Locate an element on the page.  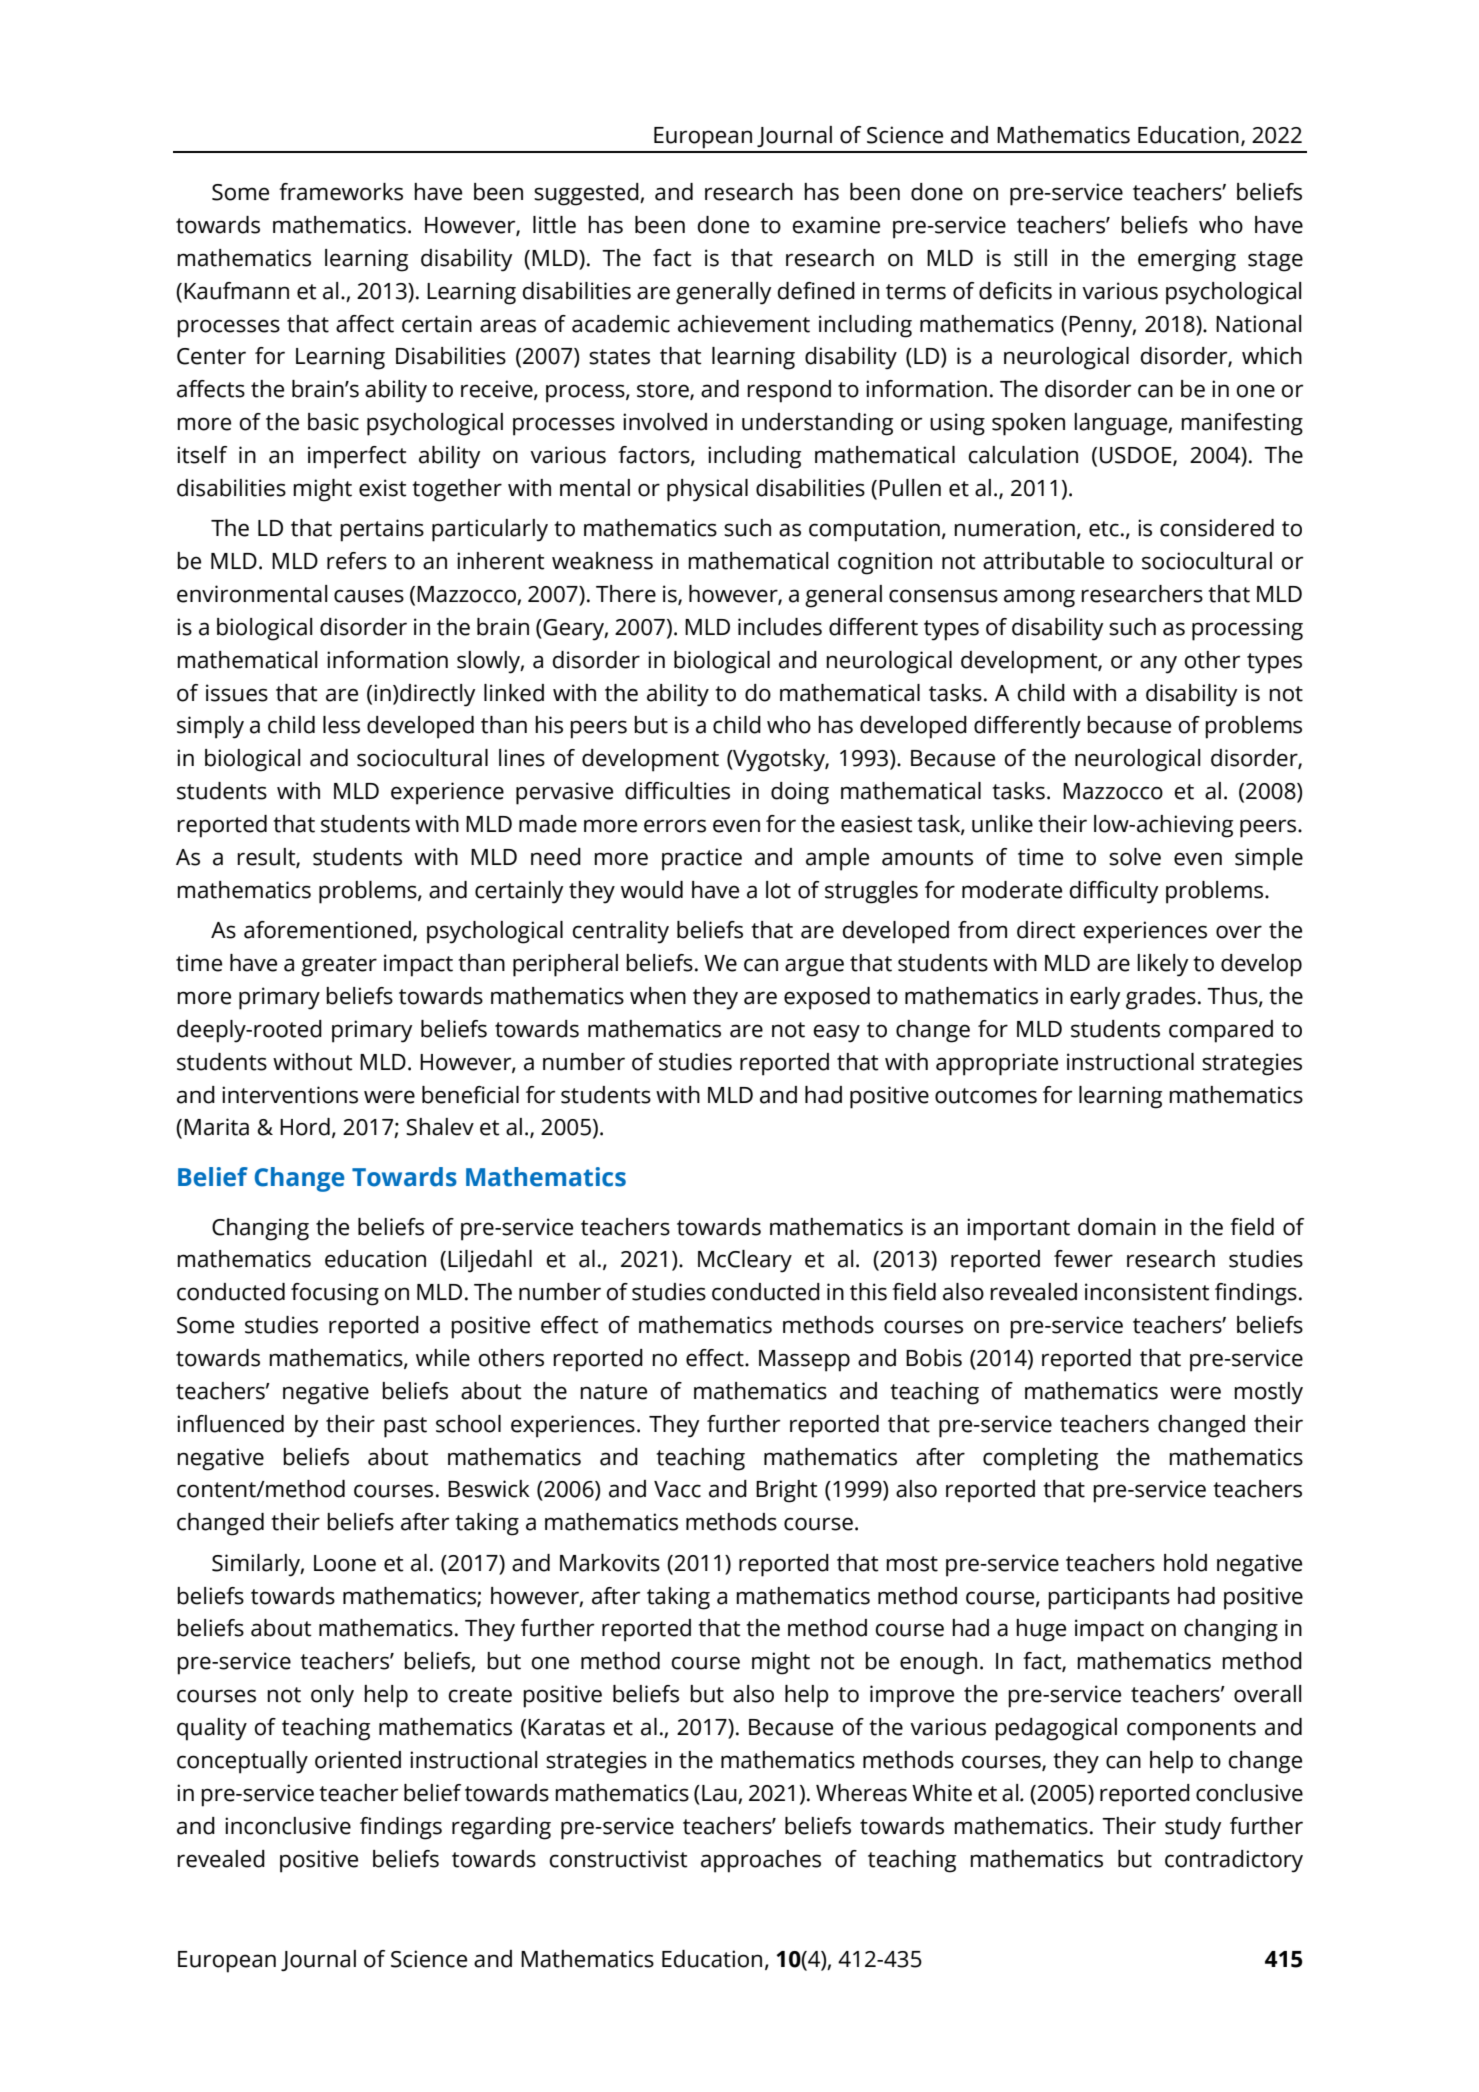
solve is located at coordinates (1135, 857).
